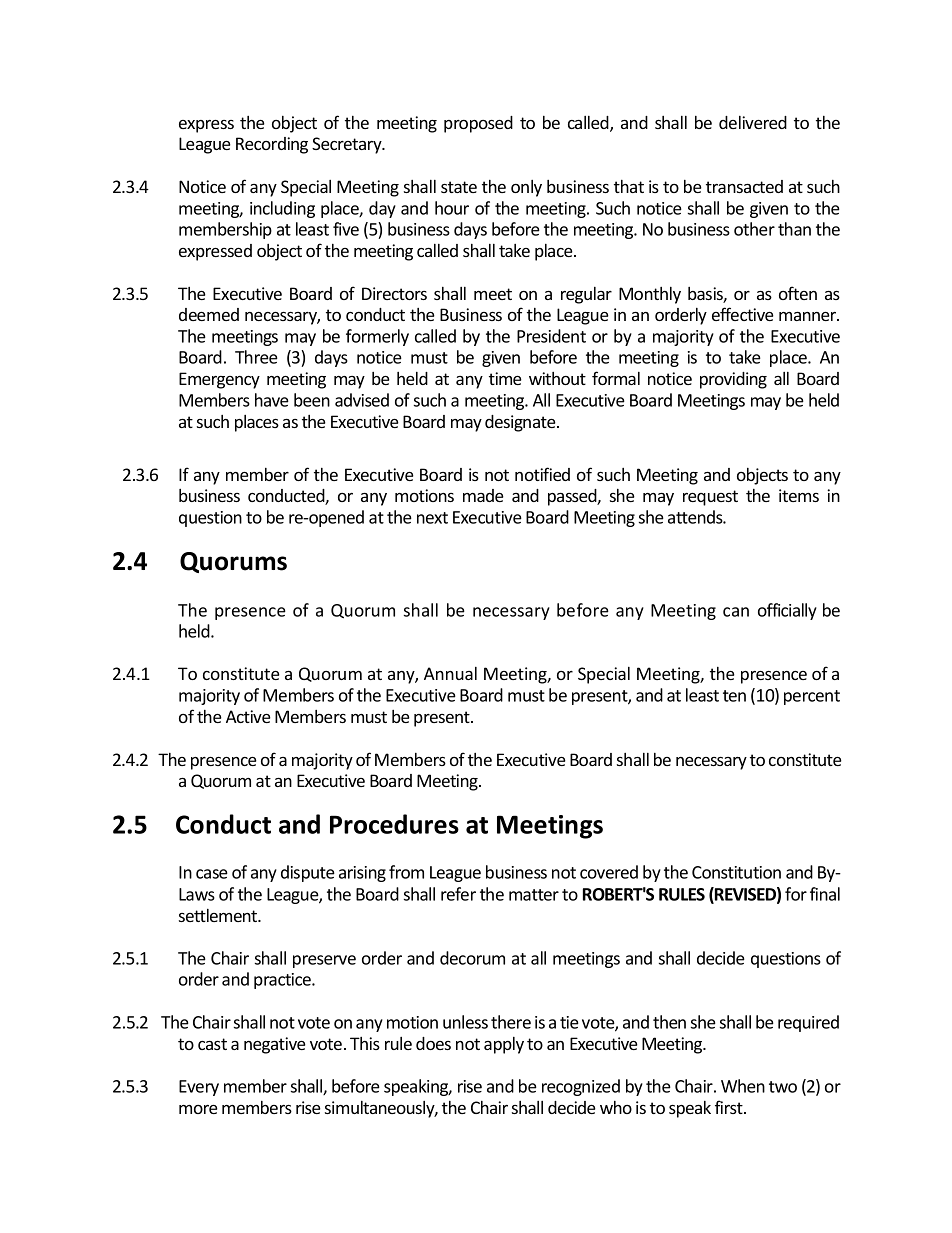 Image resolution: width=952 pixels, height=1233 pixels. I want to click on apply, so click(504, 1045).
